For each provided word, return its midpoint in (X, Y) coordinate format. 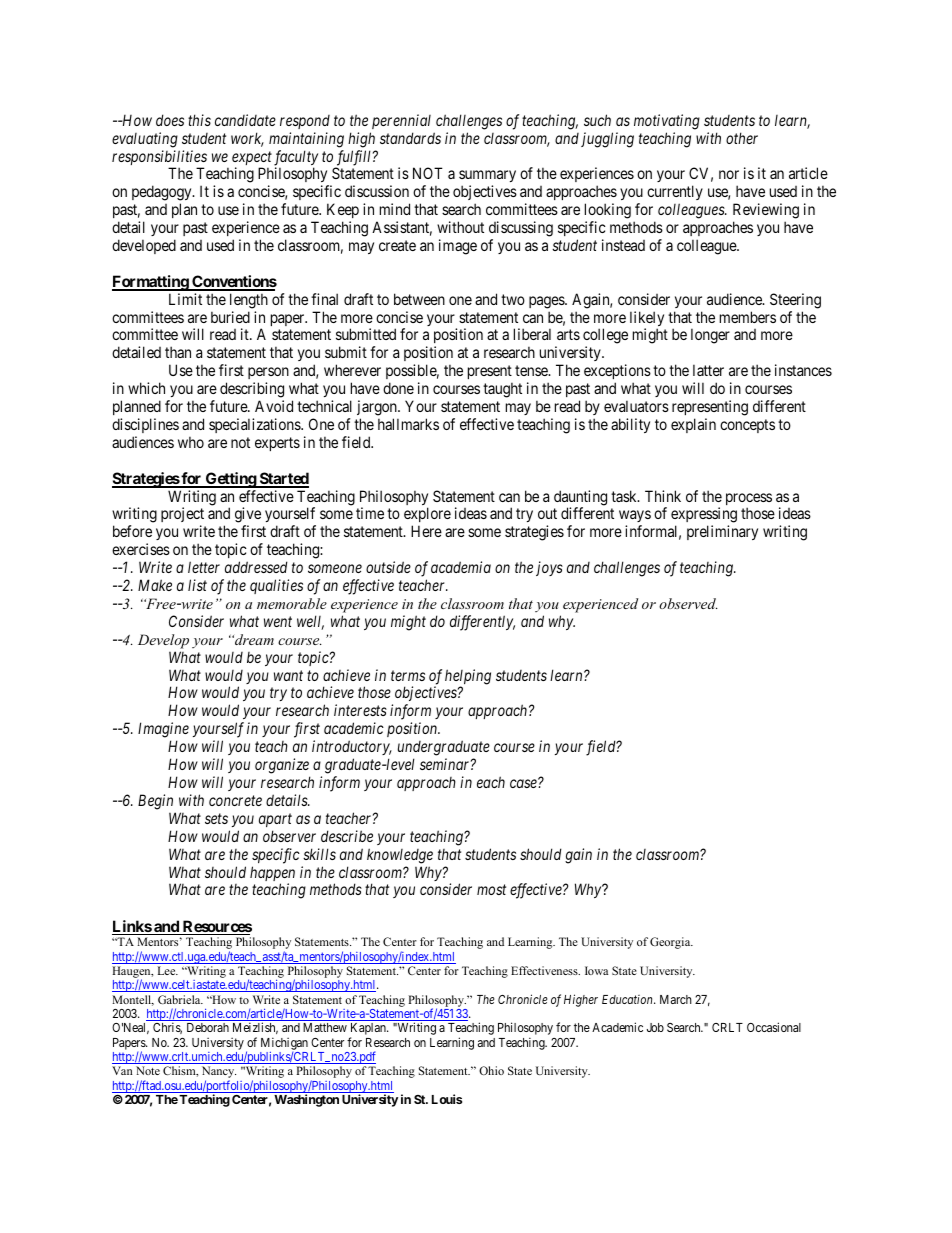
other (742, 138)
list (197, 585)
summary (487, 178)
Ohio (491, 1070)
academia (461, 567)
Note (148, 1070)
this (199, 120)
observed (688, 603)
